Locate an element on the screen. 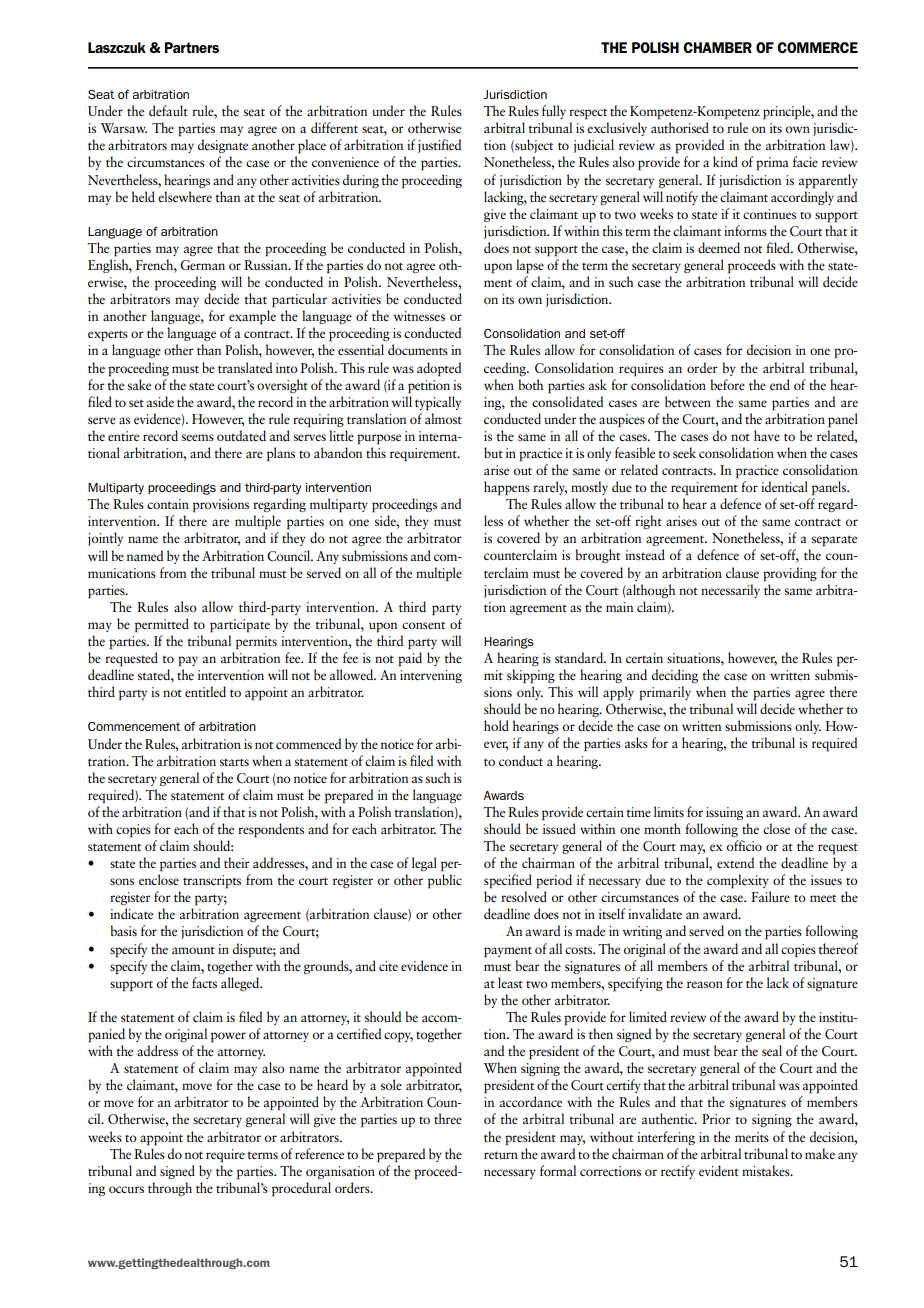 This screenshot has height=1308, width=924. necessarily is located at coordinates (730, 591).
